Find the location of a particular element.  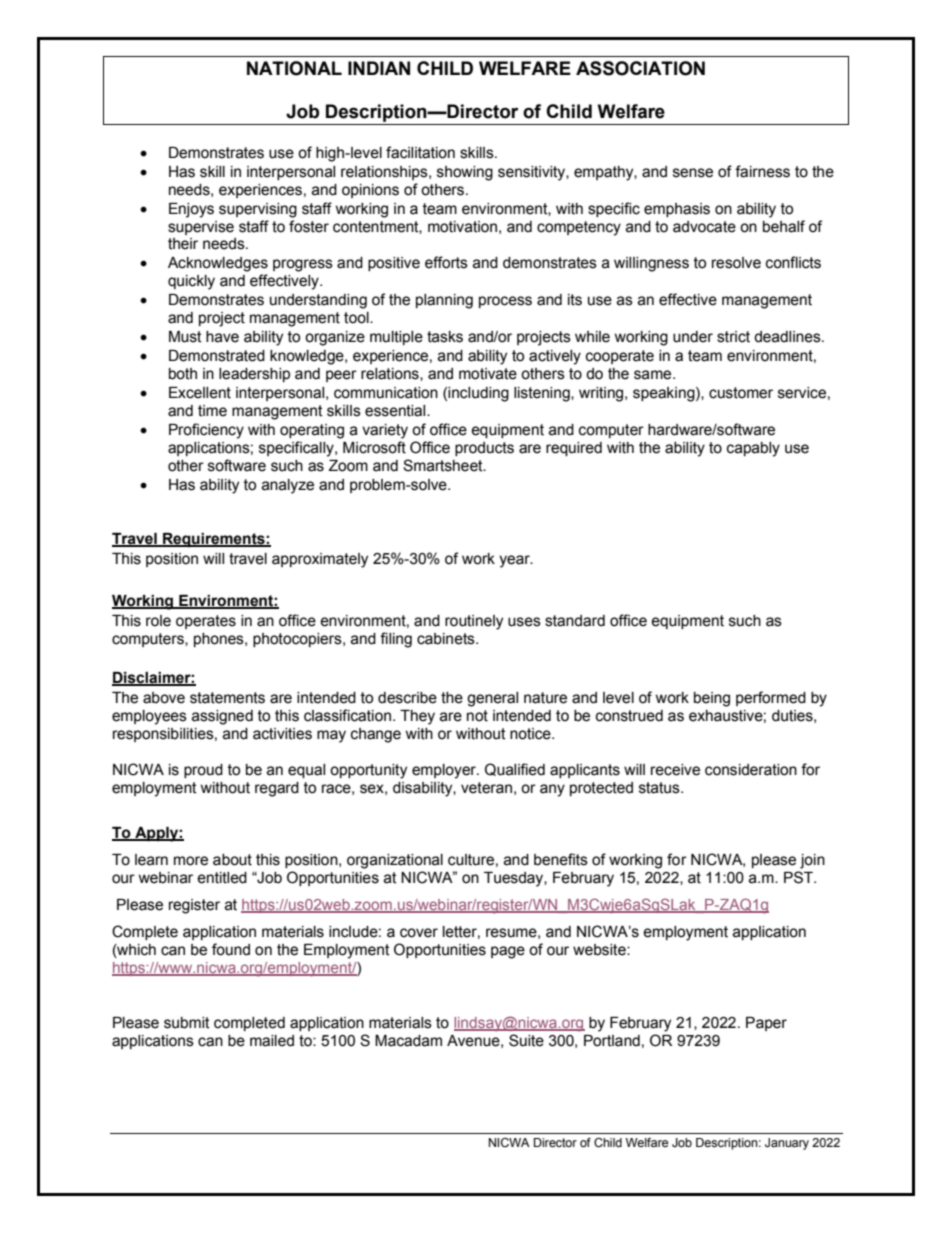

facilitation is located at coordinates (420, 152).
